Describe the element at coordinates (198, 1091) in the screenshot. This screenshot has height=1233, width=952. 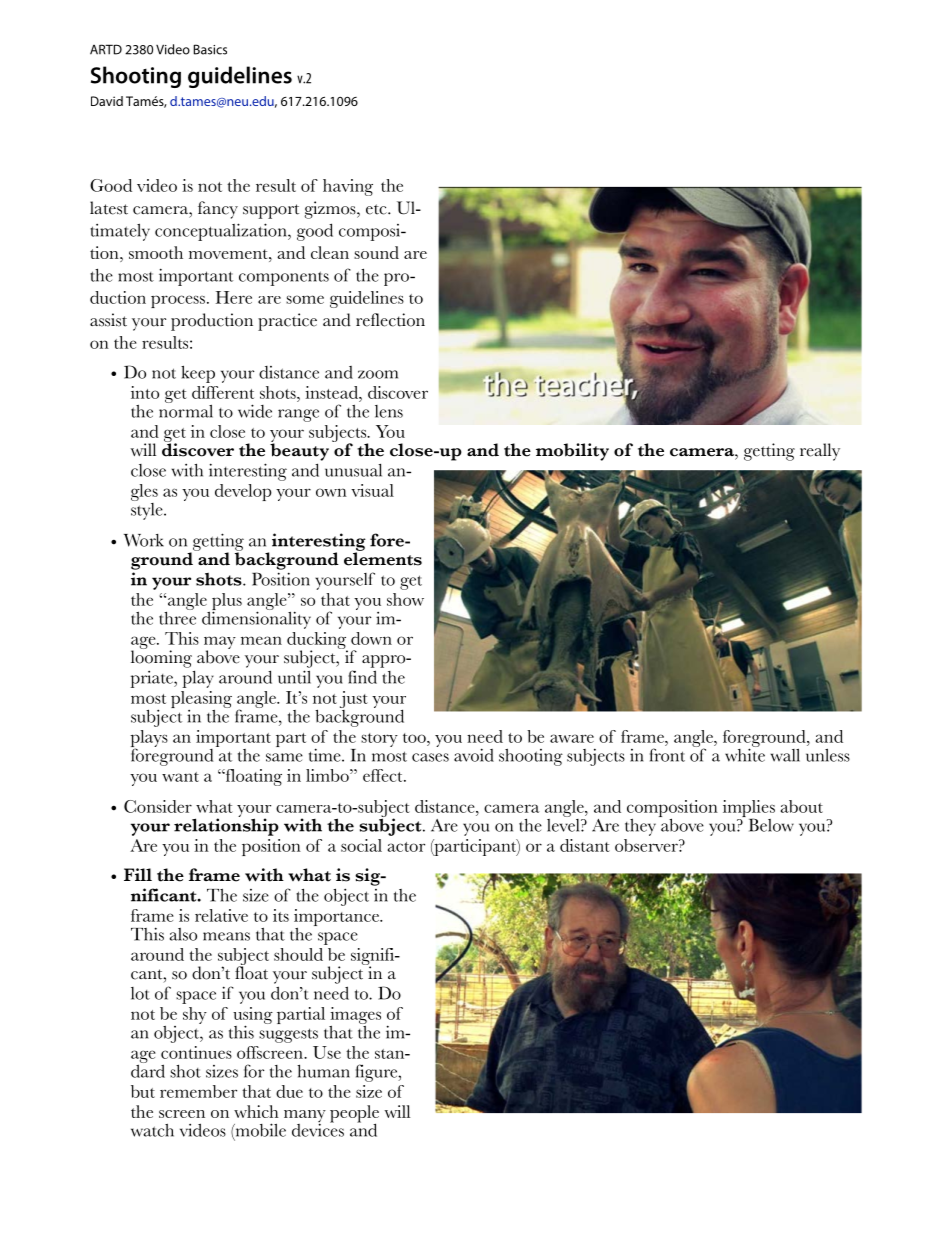
I see `remember` at that location.
